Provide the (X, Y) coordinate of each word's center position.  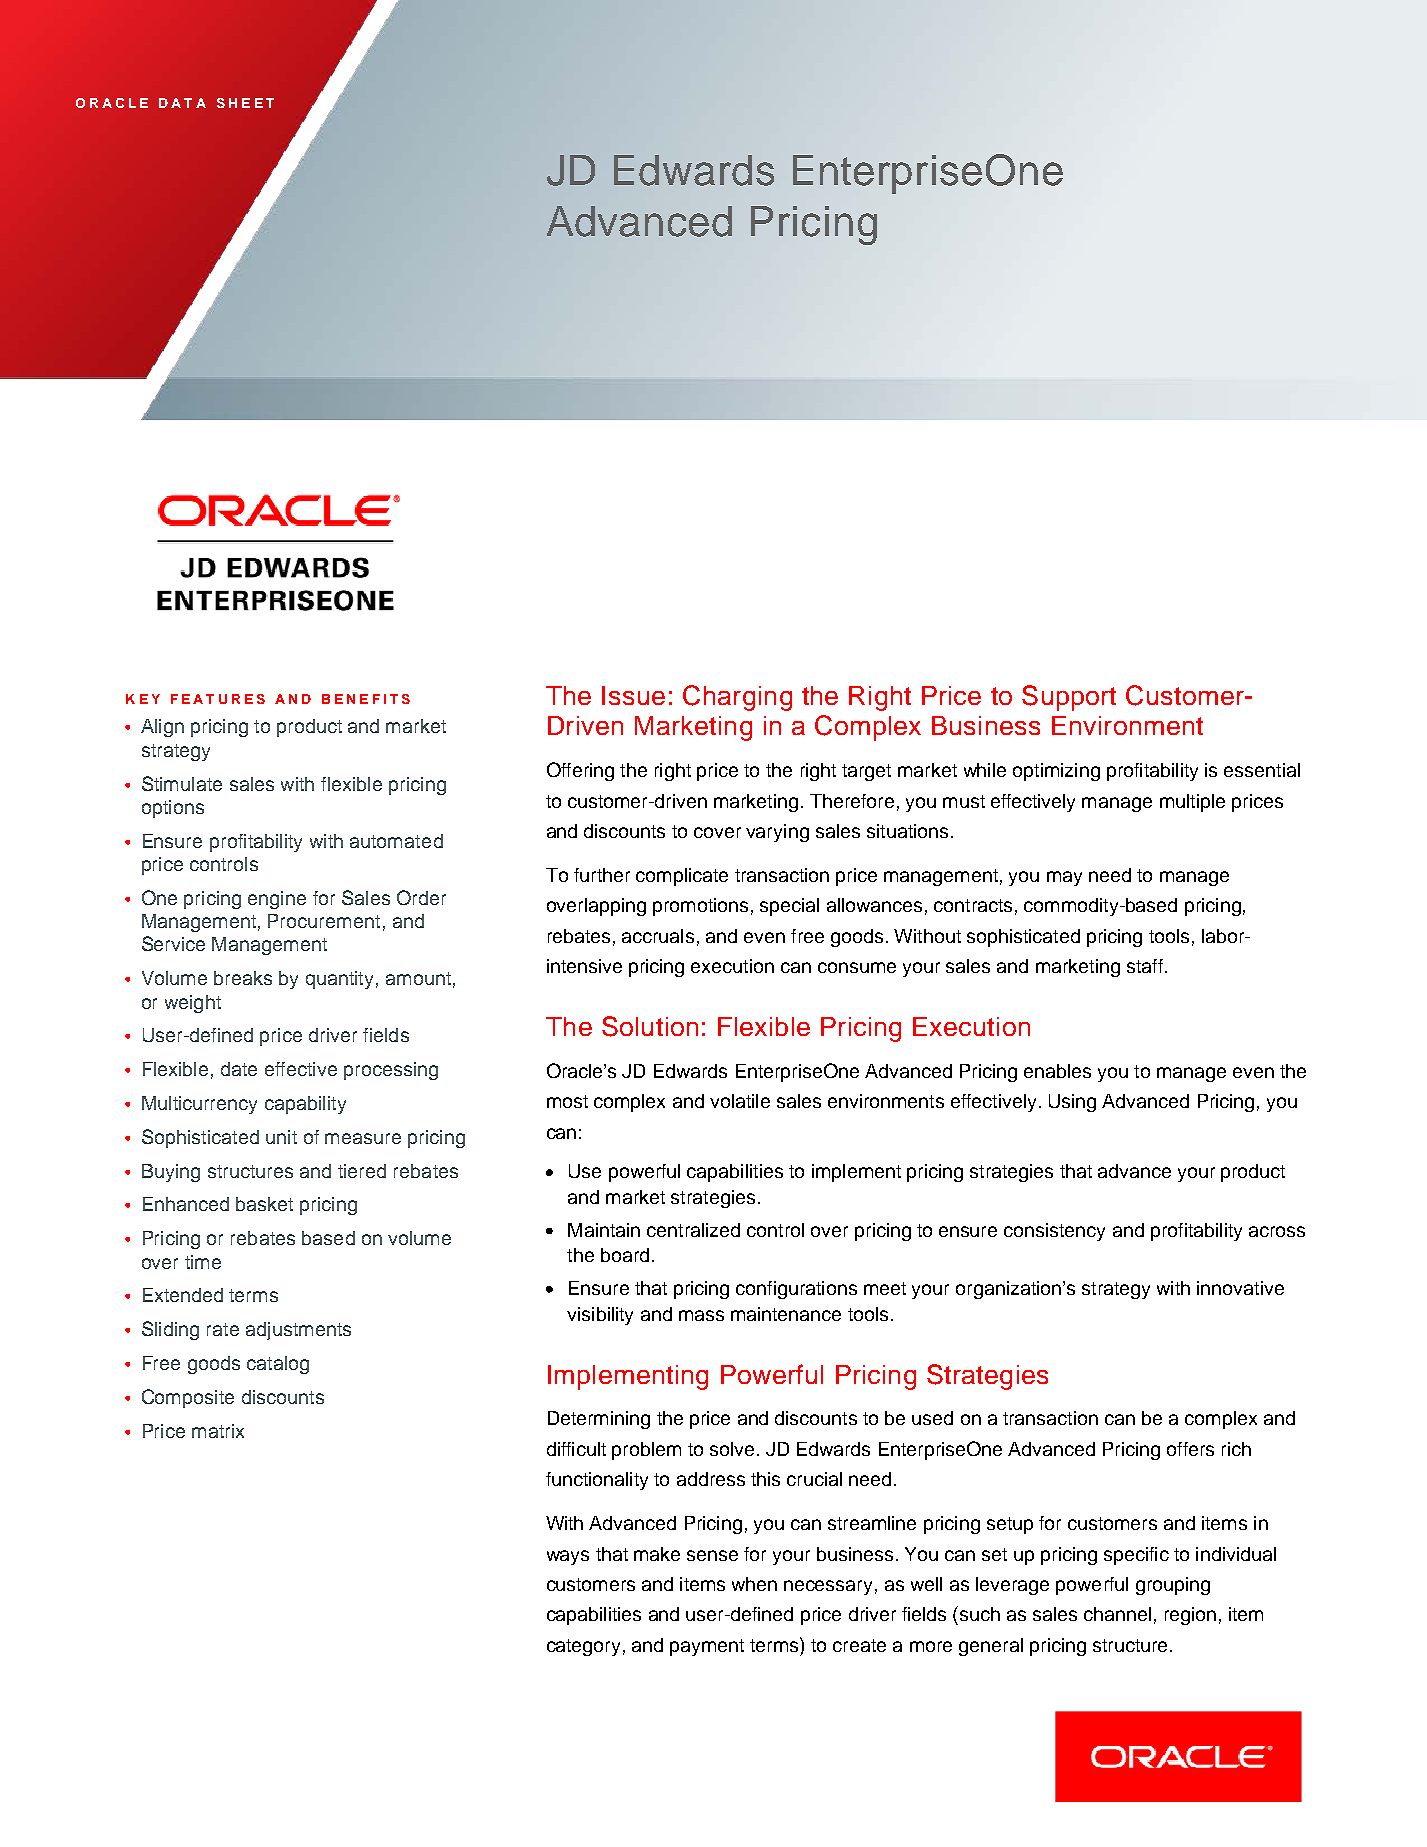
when (754, 1584)
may (1064, 878)
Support (1069, 698)
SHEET (245, 103)
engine (277, 900)
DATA (182, 103)
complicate (682, 877)
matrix (218, 1431)
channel (1117, 1614)
